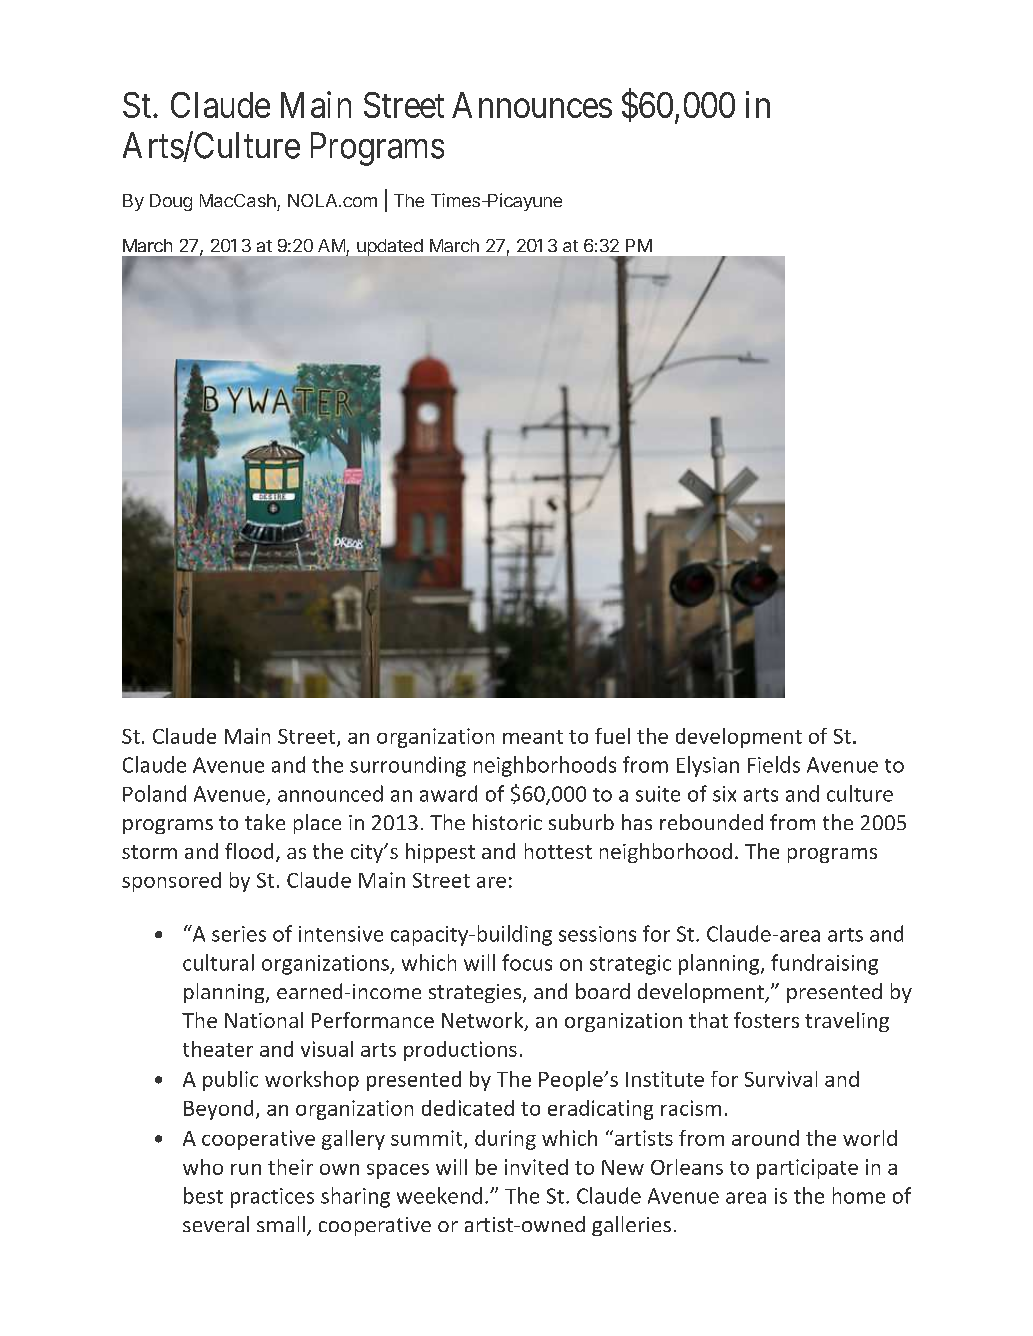  I want to click on Doug, so click(171, 202).
